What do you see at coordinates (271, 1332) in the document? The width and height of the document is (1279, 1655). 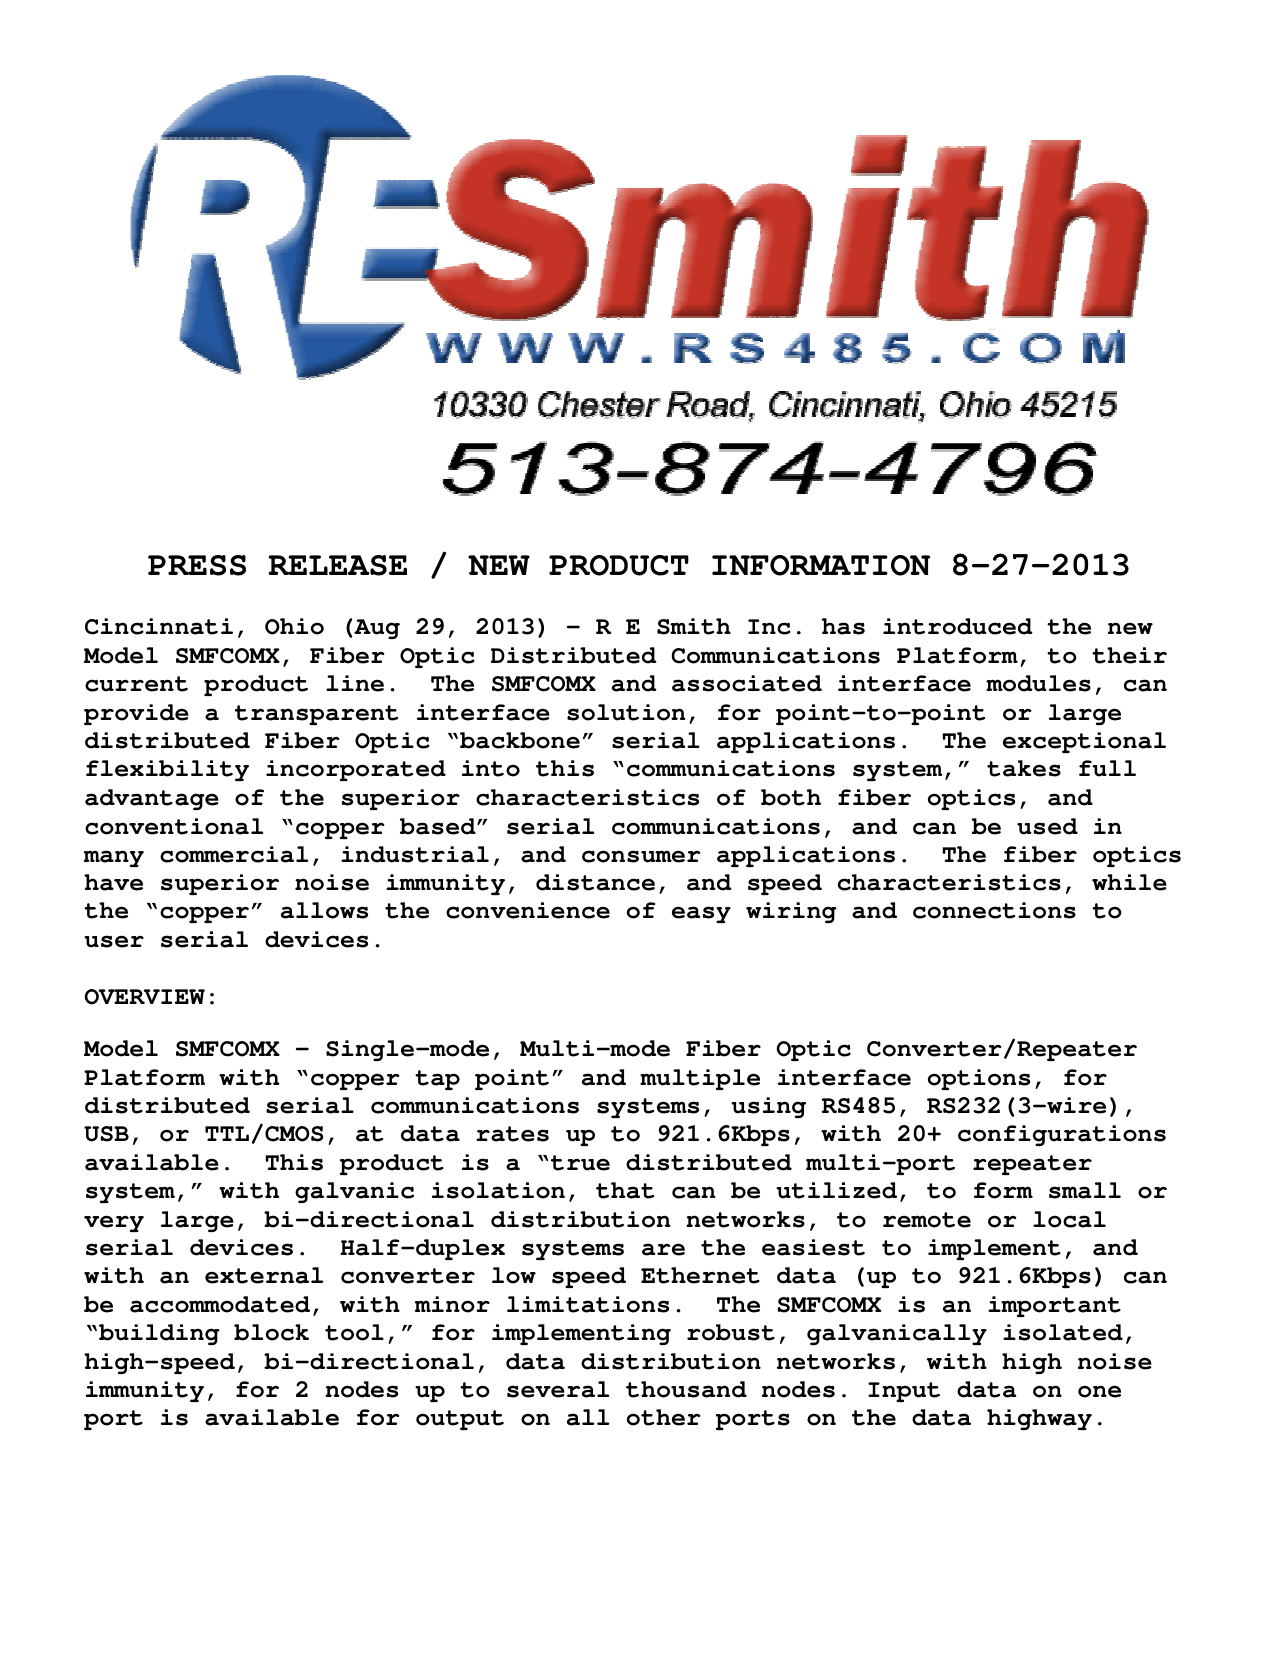 I see `block` at bounding box center [271, 1332].
